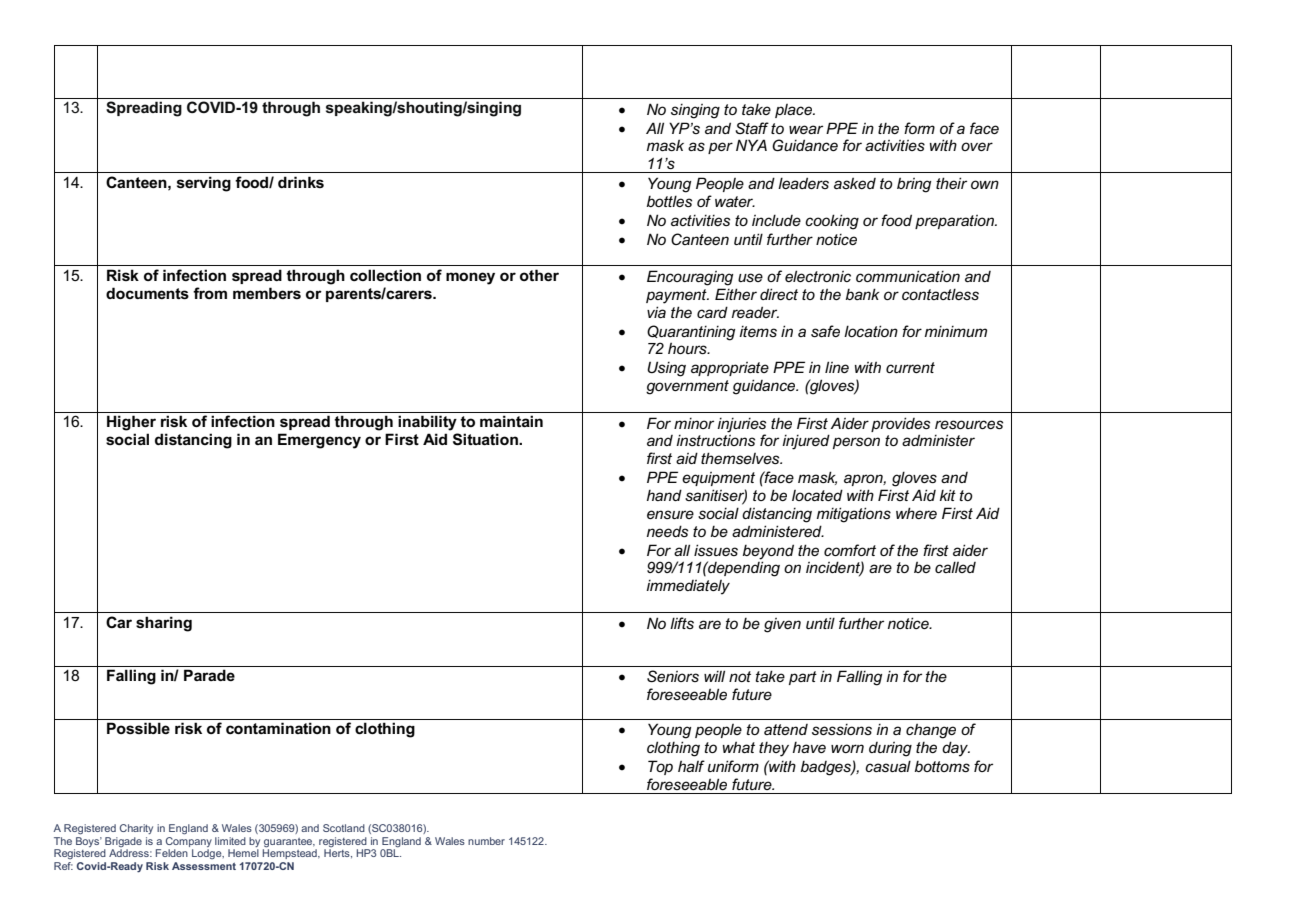 Image resolution: width=1308 pixels, height=924 pixels. I want to click on number, so click(486, 841).
